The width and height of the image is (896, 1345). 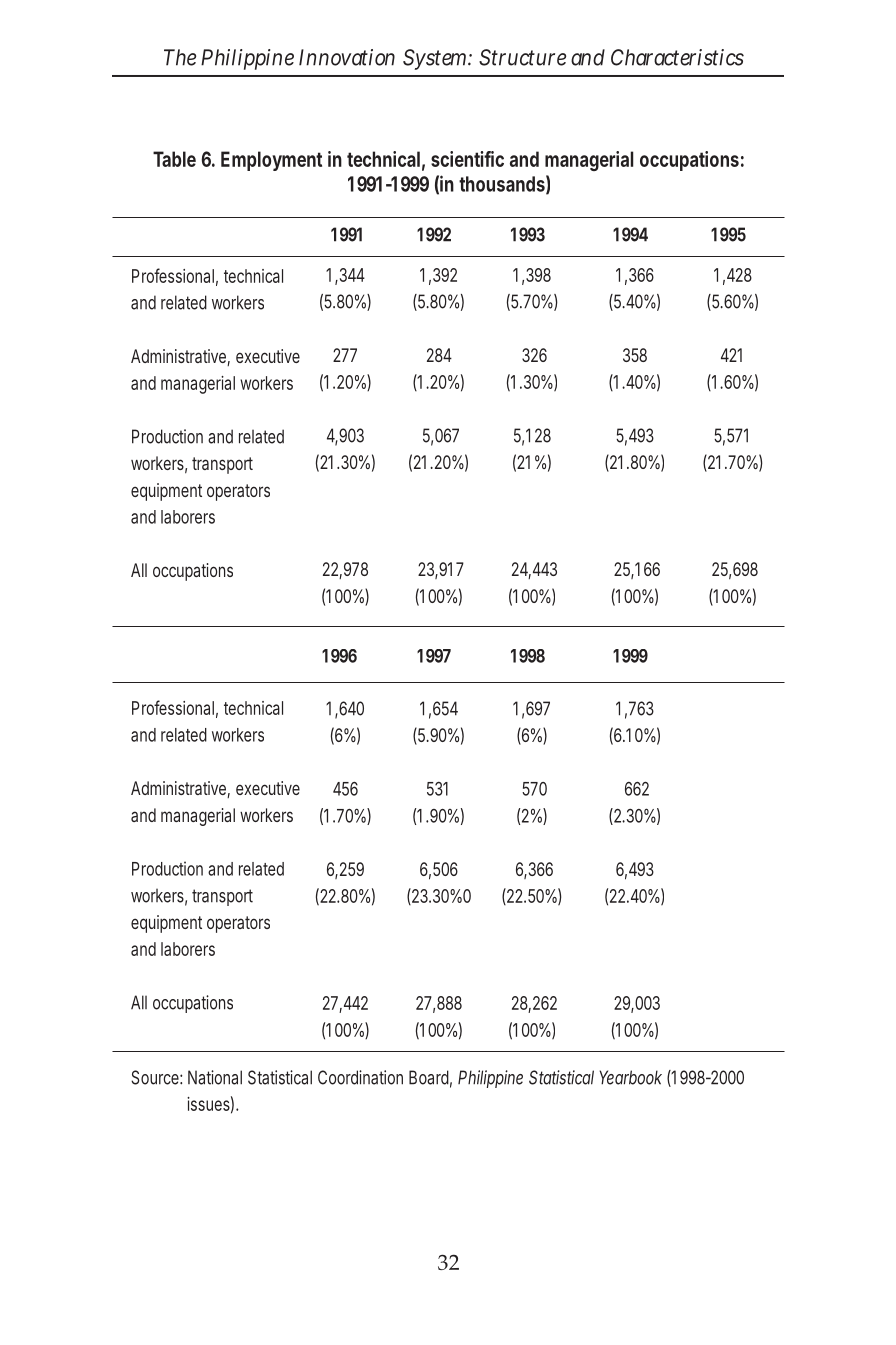 I want to click on Employment, so click(x=271, y=161).
